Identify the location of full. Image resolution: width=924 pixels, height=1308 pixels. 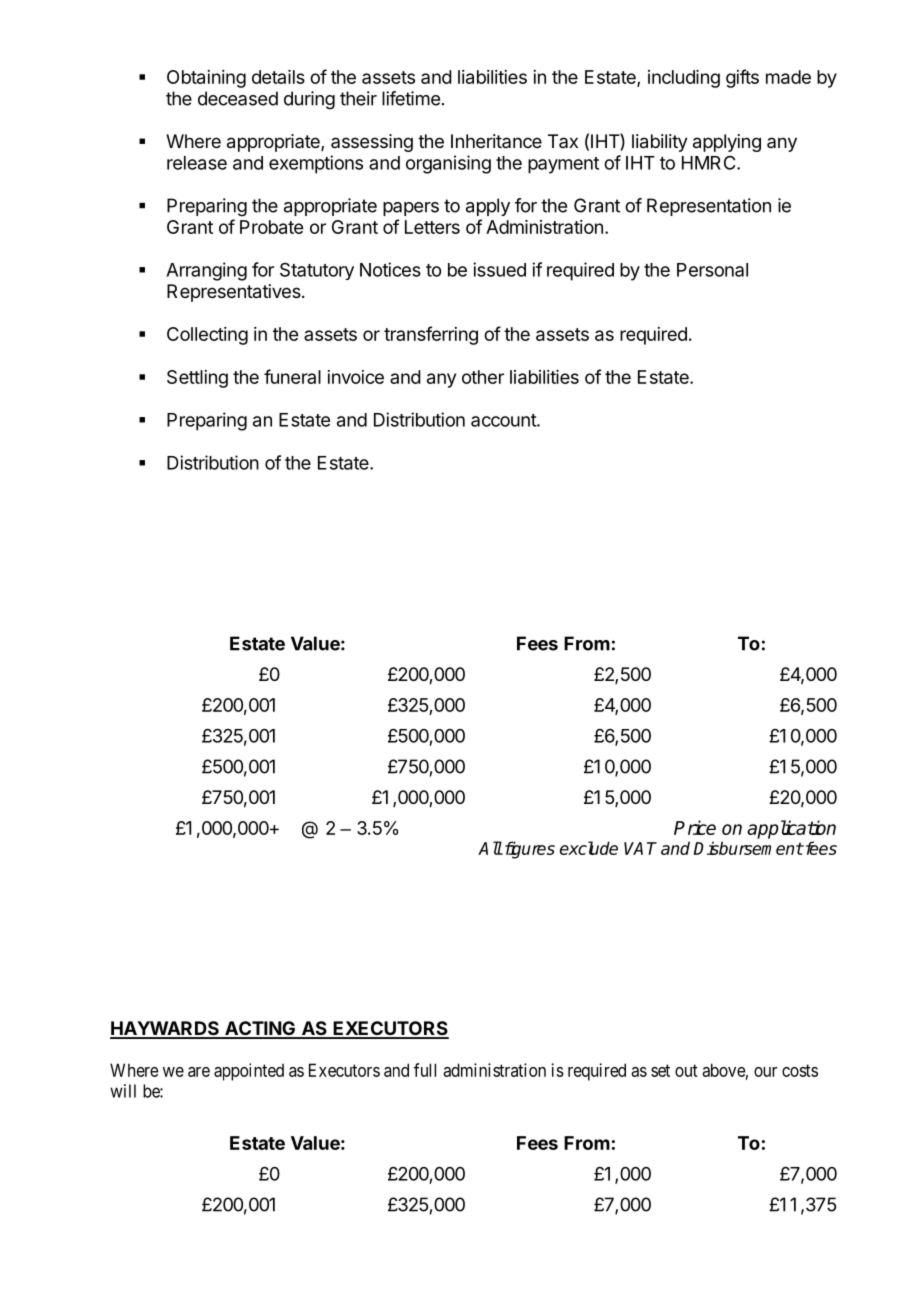
(425, 1070).
